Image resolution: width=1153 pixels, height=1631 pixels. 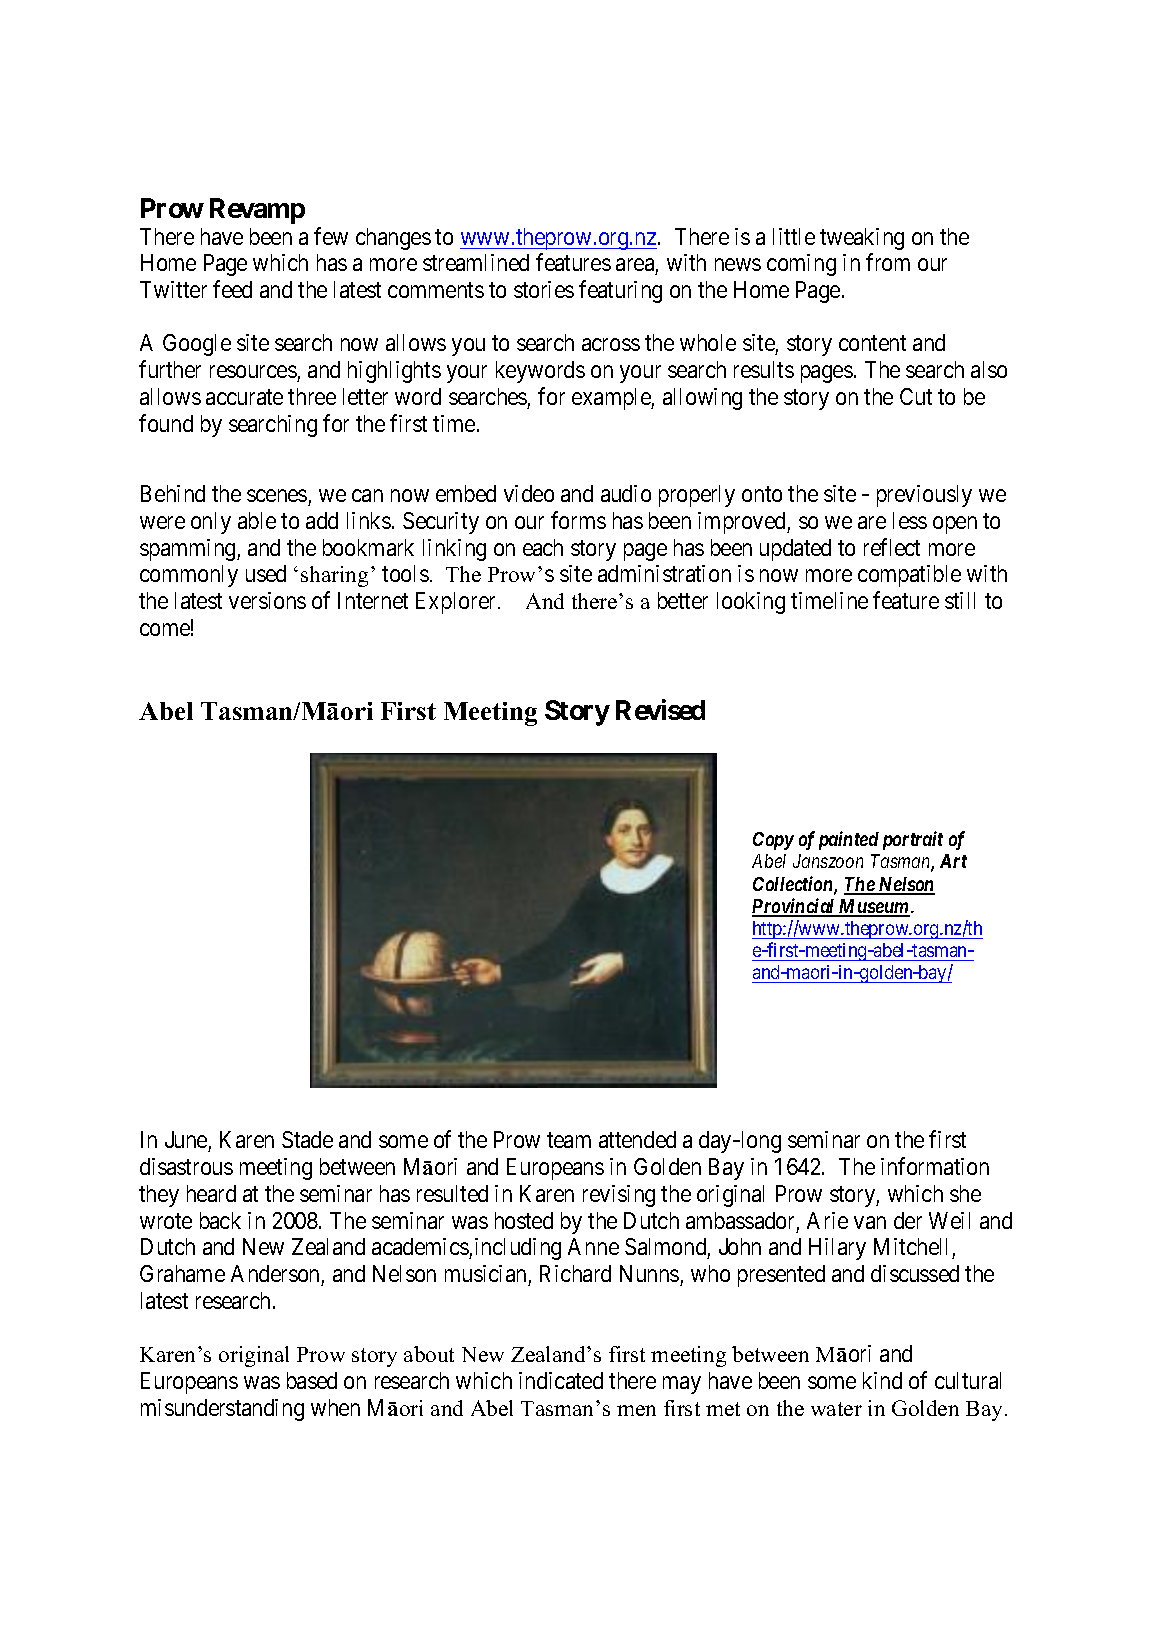 I want to click on Revised, so click(x=660, y=709).
